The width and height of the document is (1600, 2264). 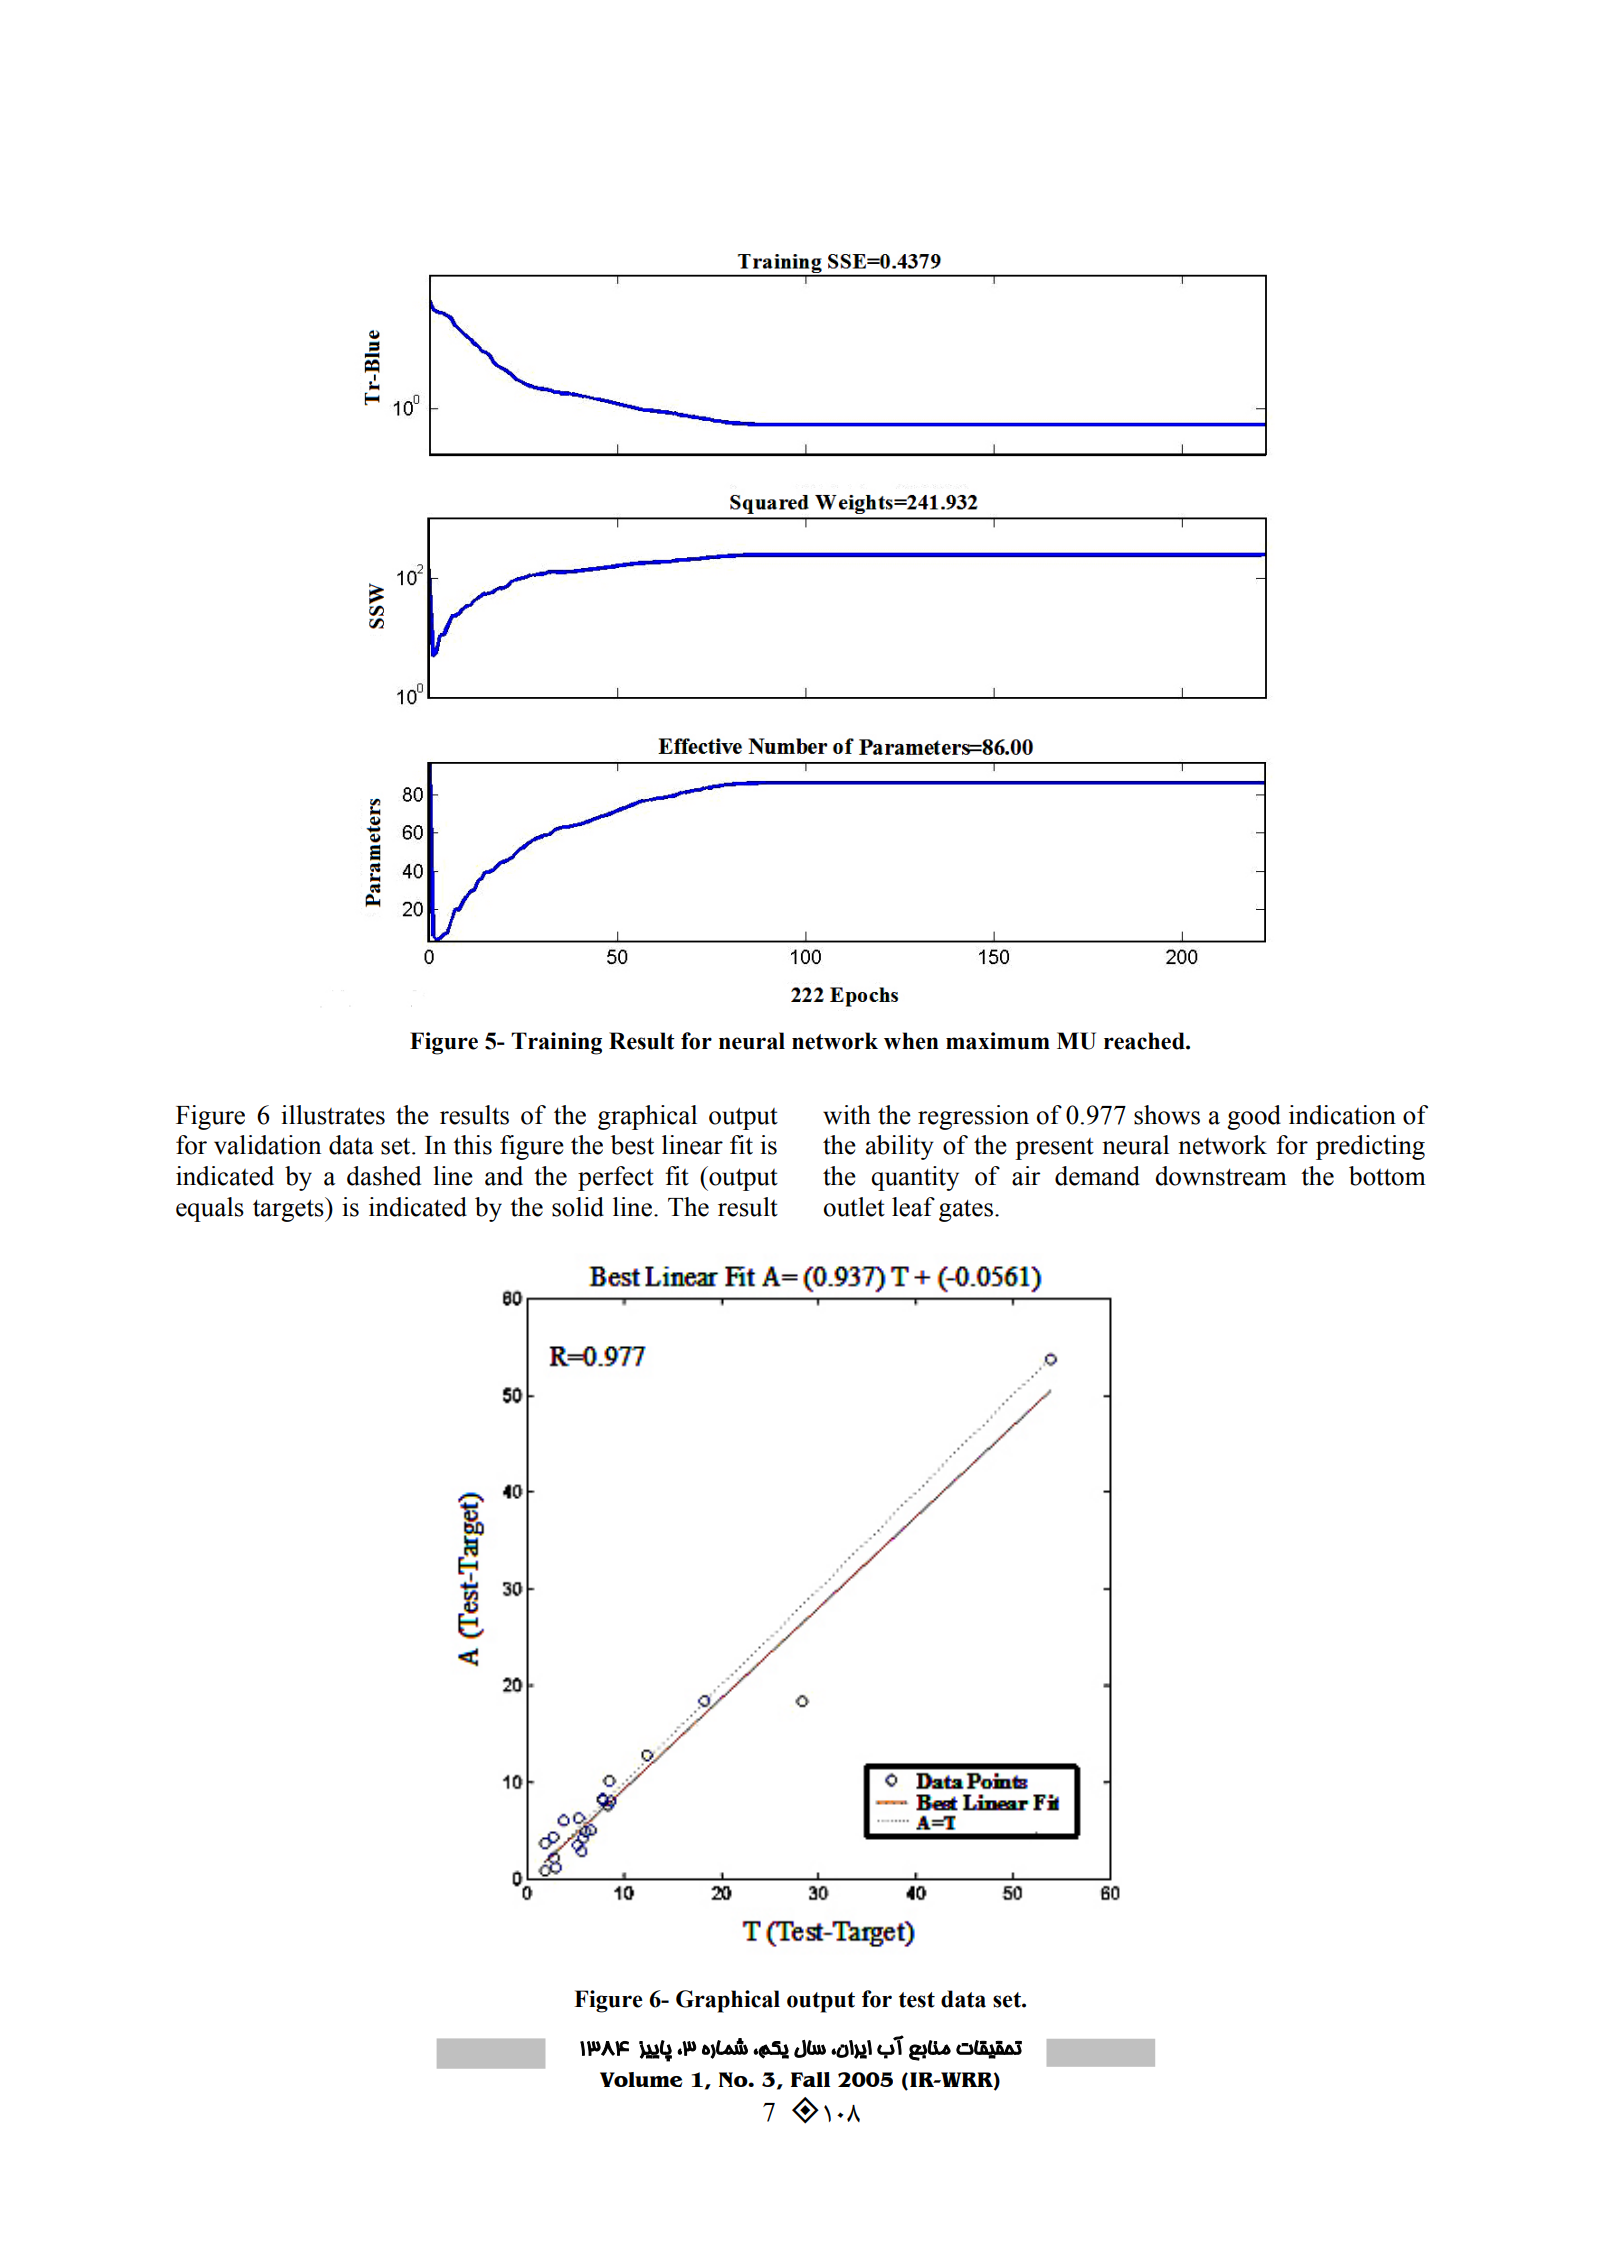 What do you see at coordinates (641, 2079) in the document?
I see `Volume` at bounding box center [641, 2079].
